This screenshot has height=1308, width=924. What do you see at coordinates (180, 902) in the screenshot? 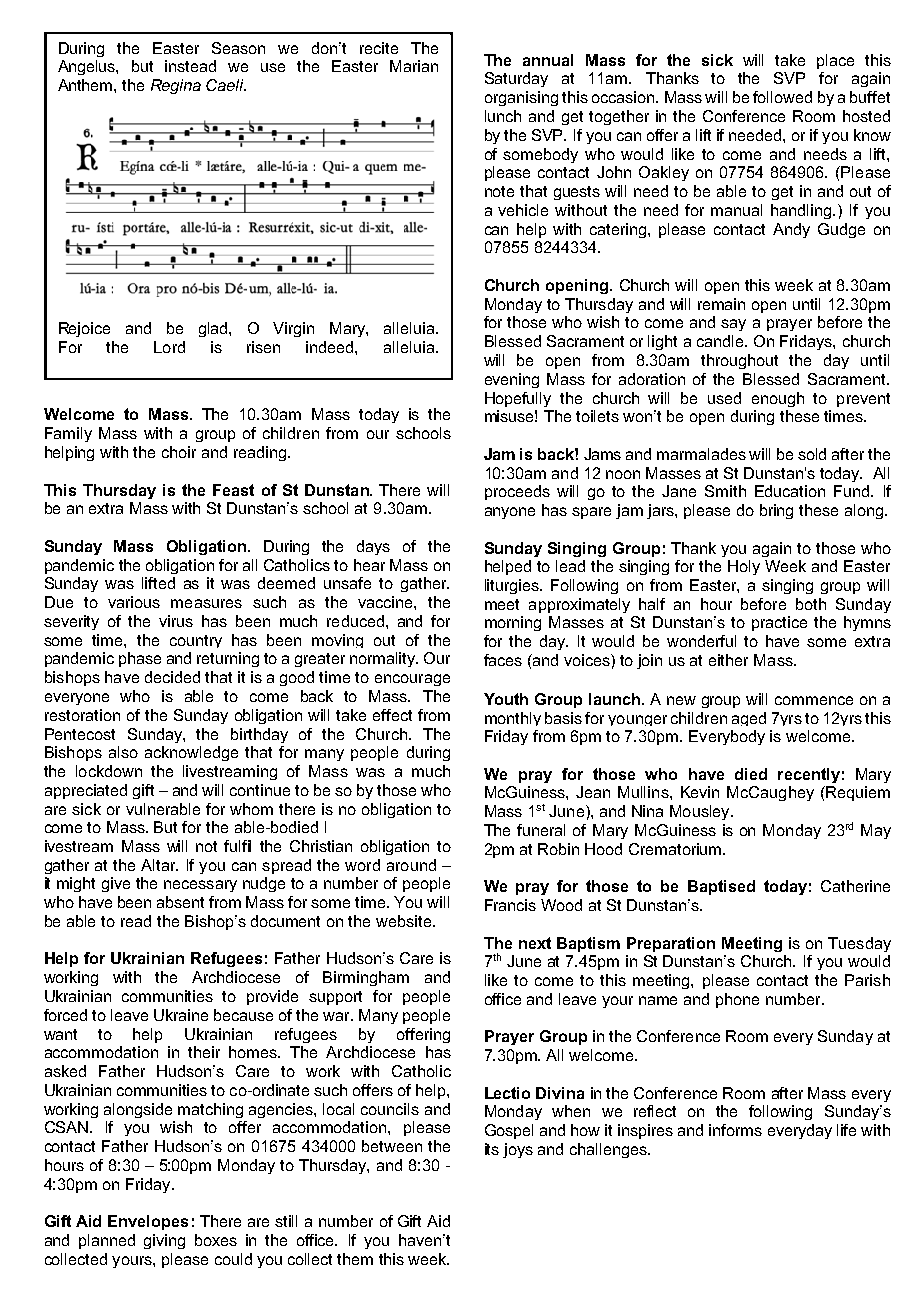
I see `absent` at bounding box center [180, 902].
